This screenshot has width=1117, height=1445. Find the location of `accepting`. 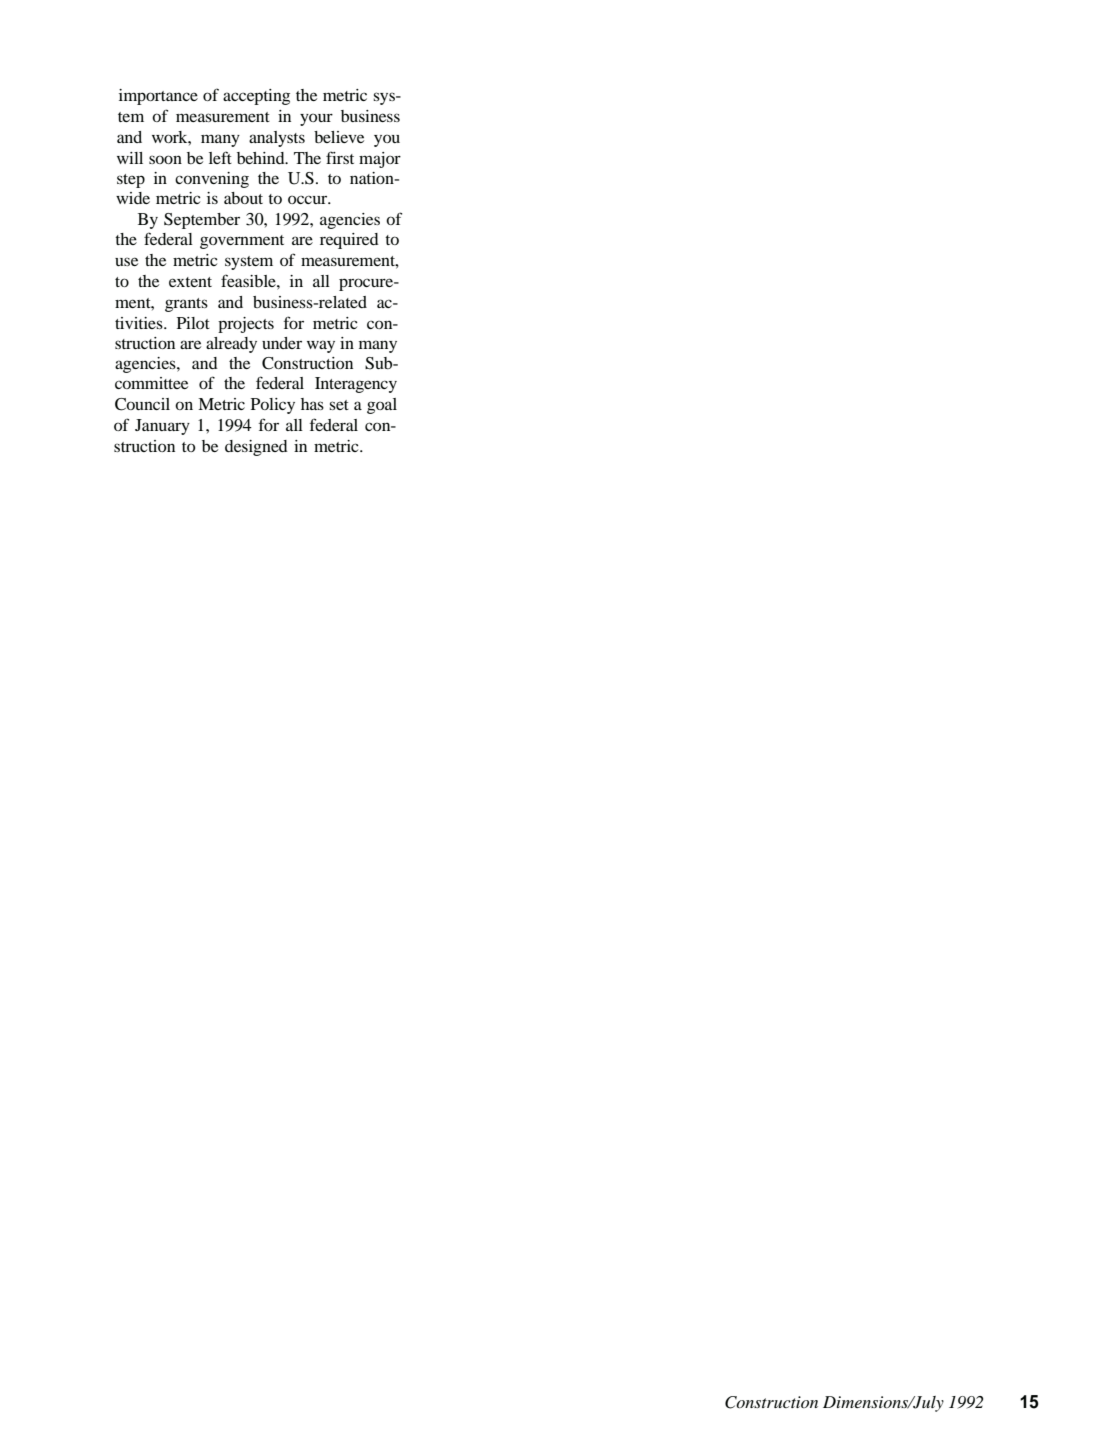

accepting is located at coordinates (256, 97).
